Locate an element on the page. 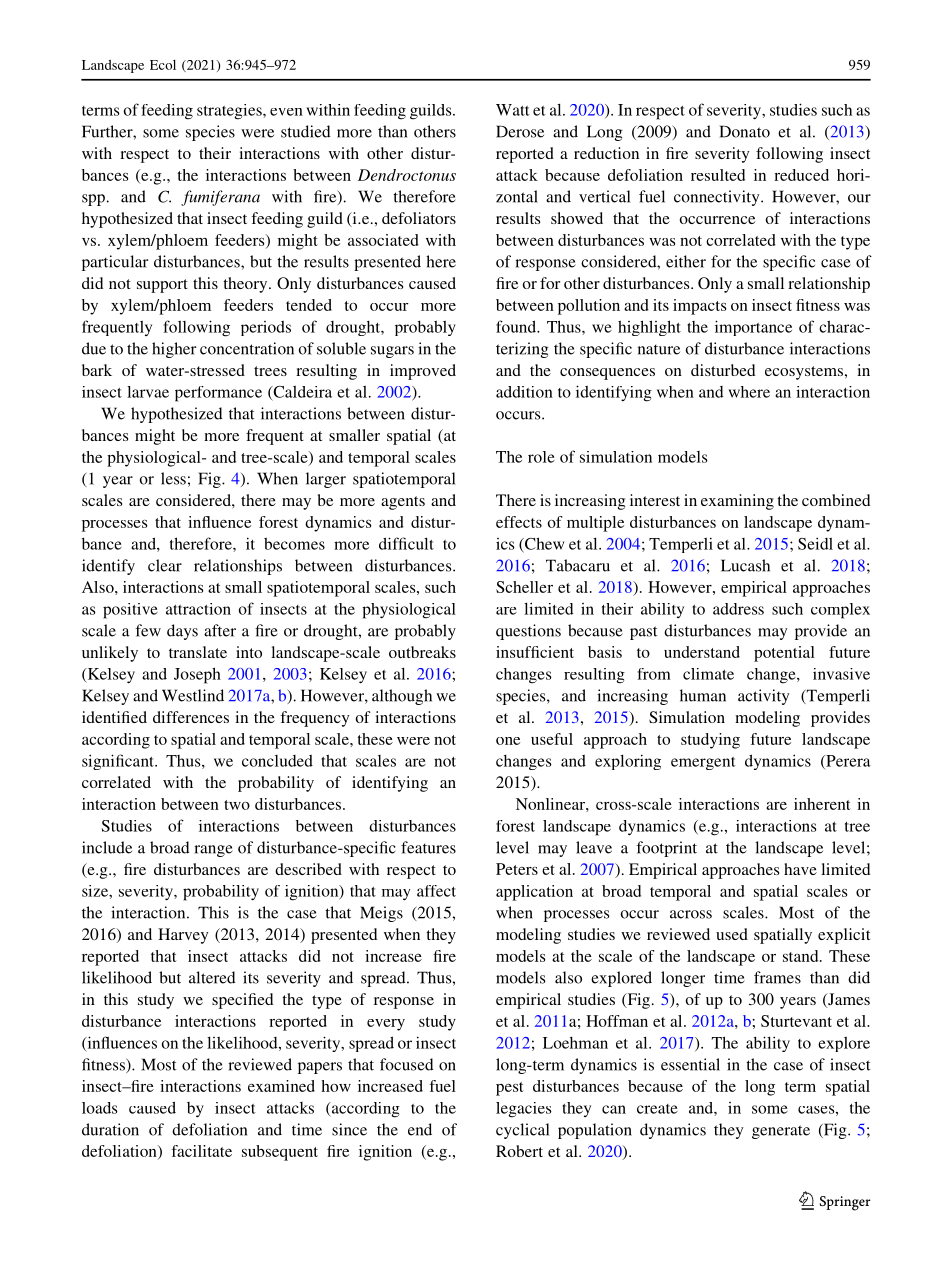  facilitate is located at coordinates (201, 1151).
